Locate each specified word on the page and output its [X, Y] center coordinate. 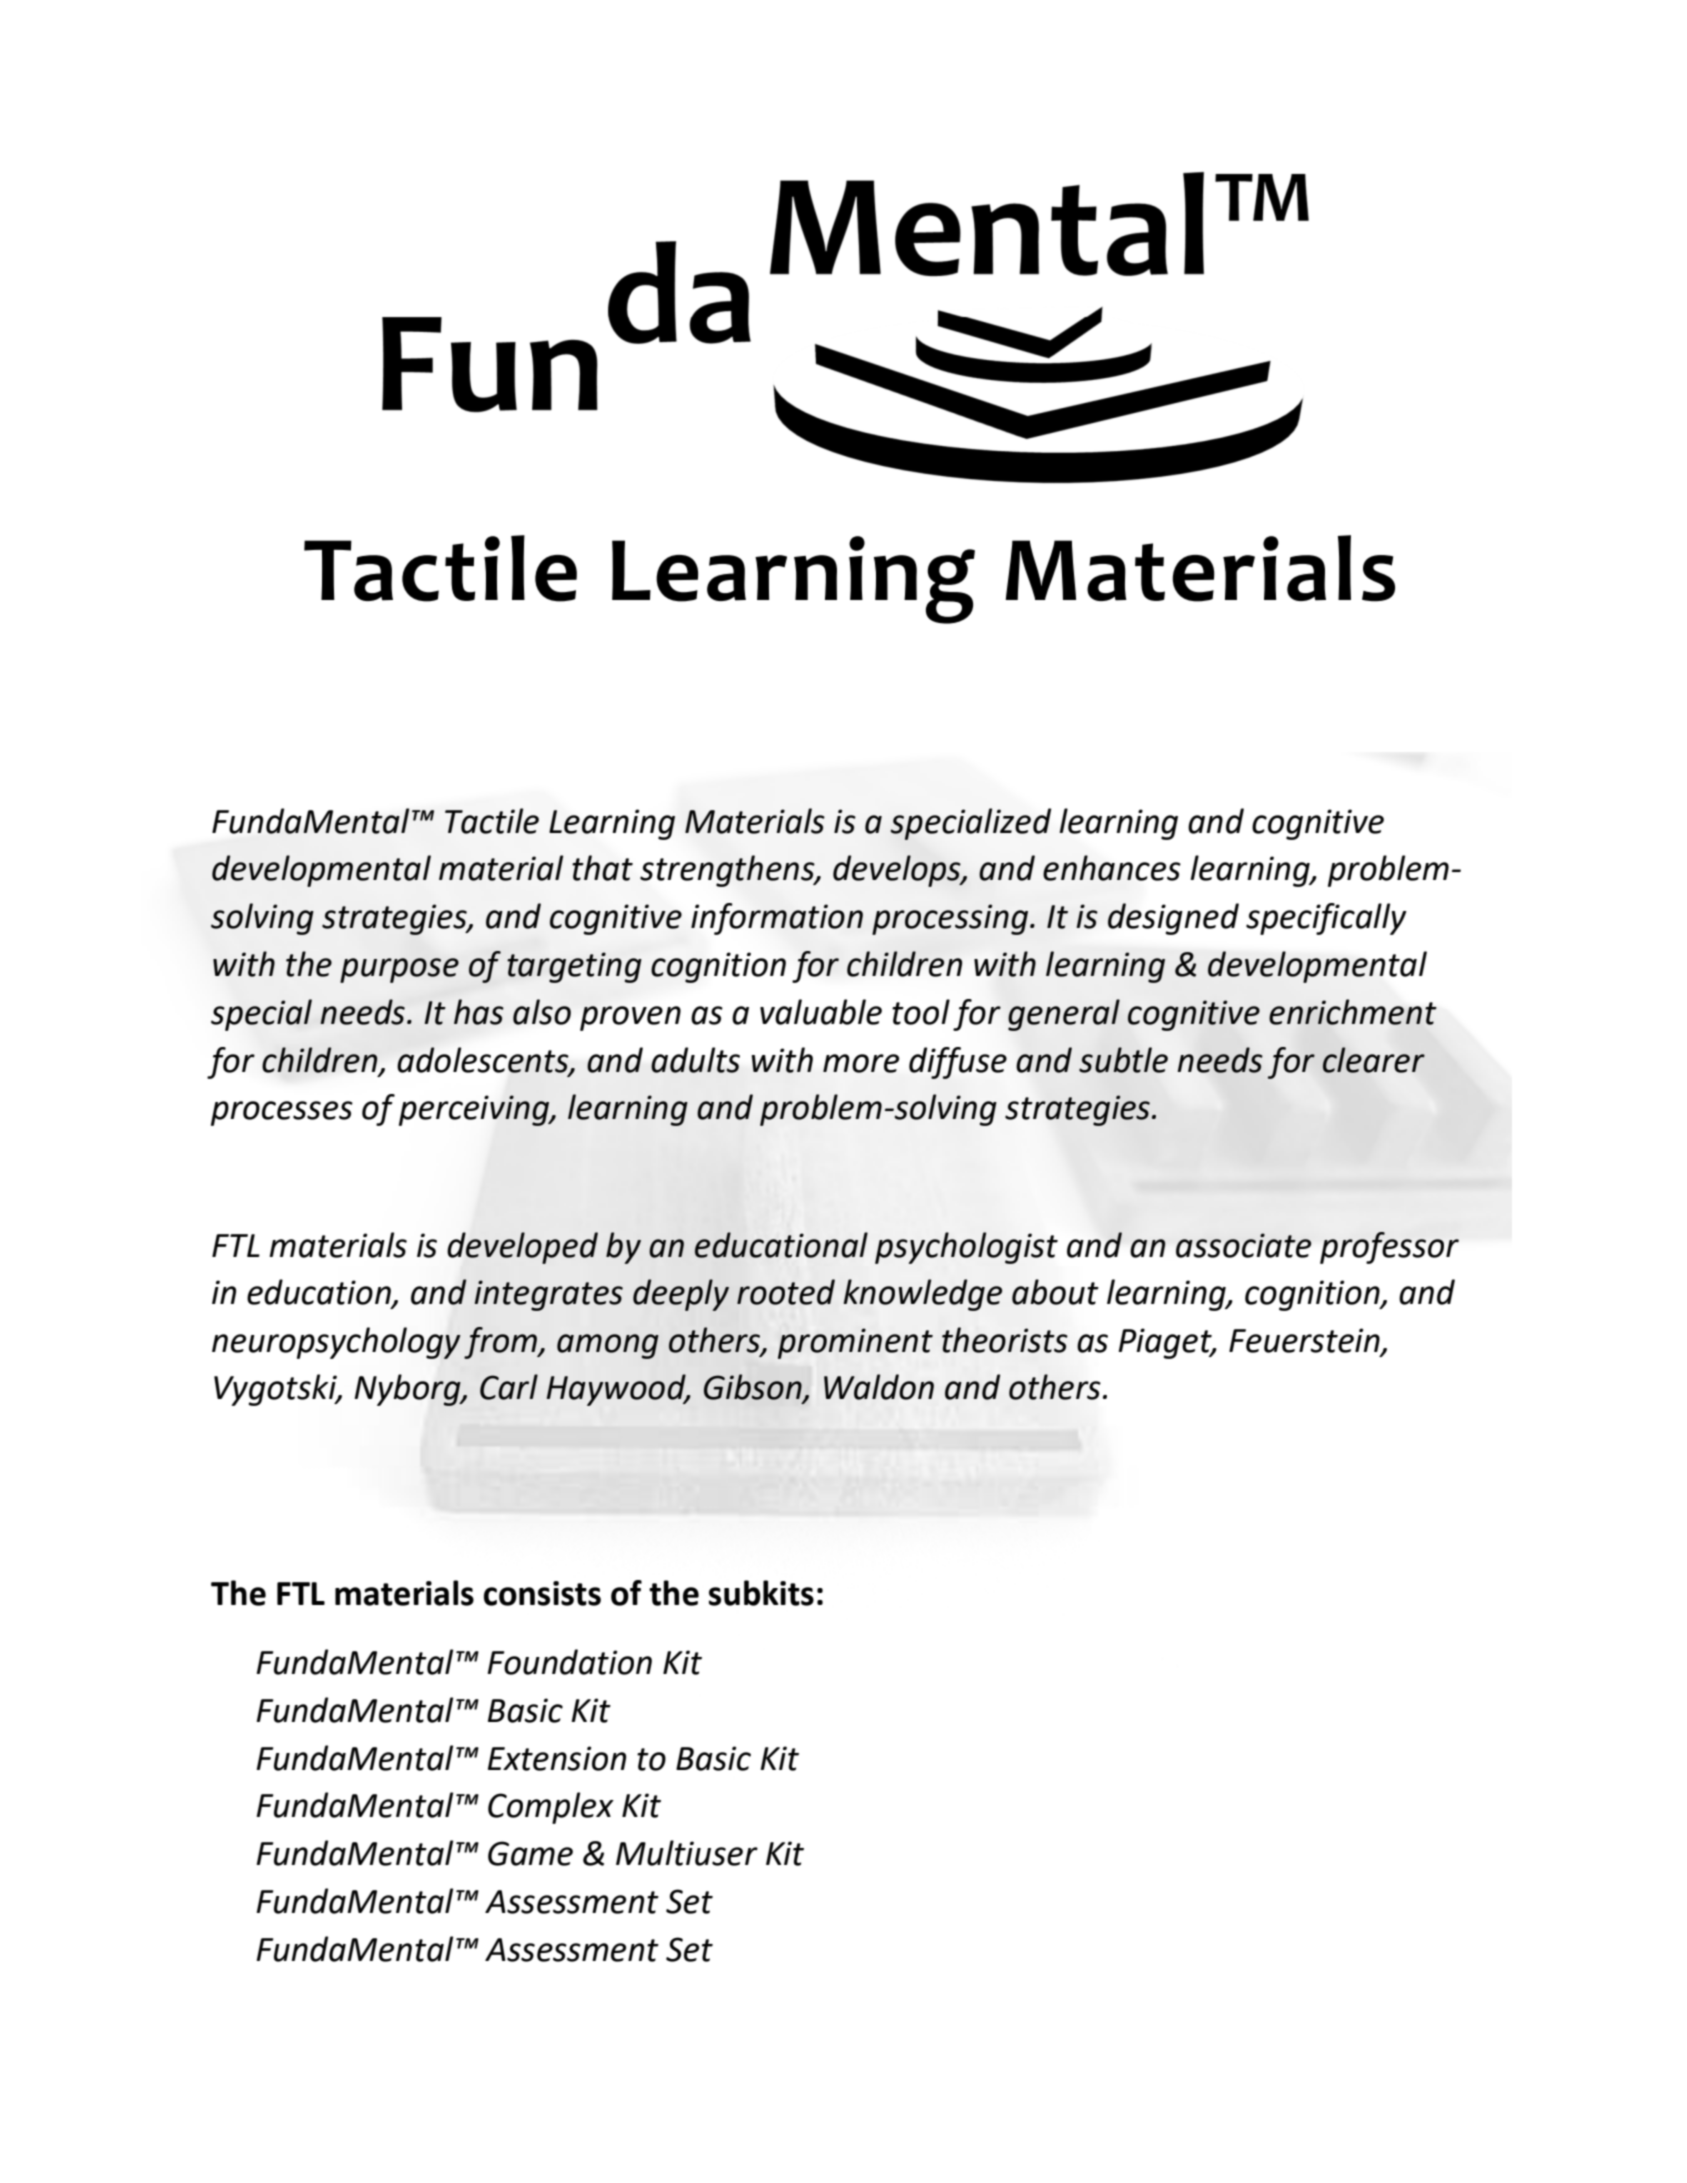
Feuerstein [1305, 1341]
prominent [855, 1343]
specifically [1326, 919]
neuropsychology [336, 1343]
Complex [551, 1808]
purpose [399, 970]
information [777, 919]
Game [530, 1853]
